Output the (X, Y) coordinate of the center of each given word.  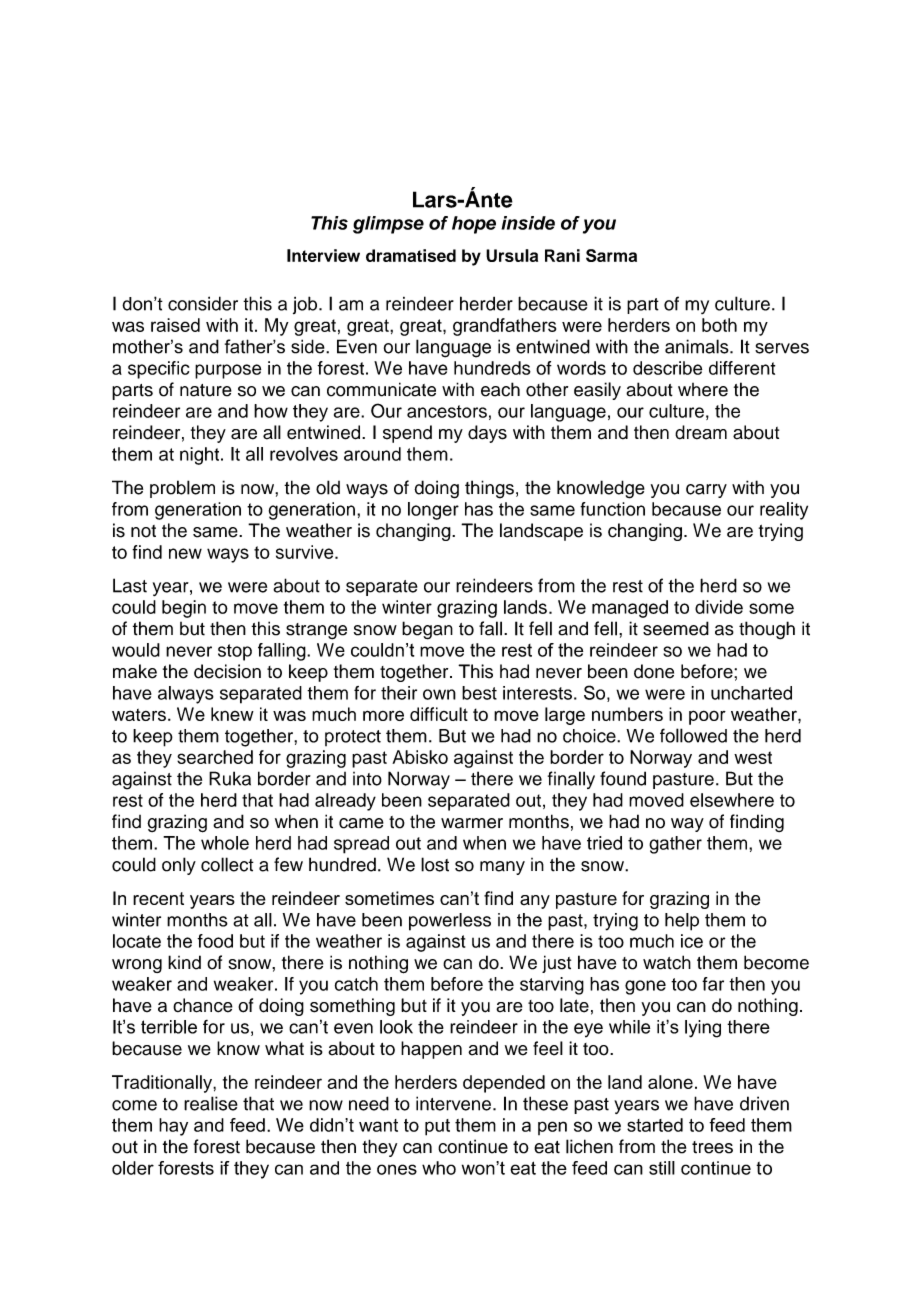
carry (706, 491)
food (215, 941)
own (439, 694)
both (719, 325)
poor (707, 717)
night (201, 456)
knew (232, 714)
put (437, 1127)
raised (175, 325)
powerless (450, 922)
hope (474, 225)
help (682, 922)
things (489, 489)
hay (173, 1127)
